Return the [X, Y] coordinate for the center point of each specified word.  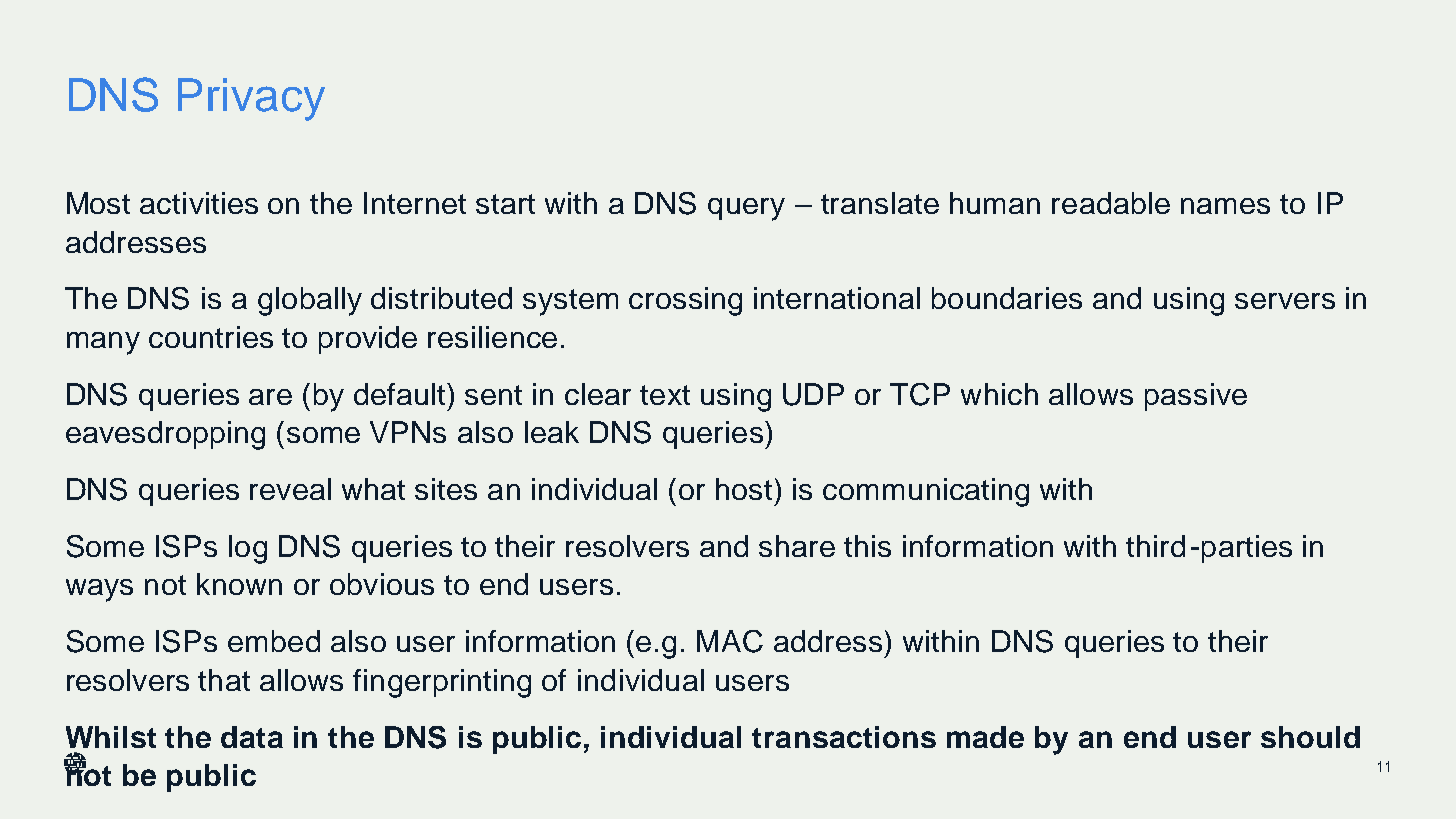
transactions [844, 737]
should [1310, 737]
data [252, 737]
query [746, 209]
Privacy [251, 99]
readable [1111, 203]
